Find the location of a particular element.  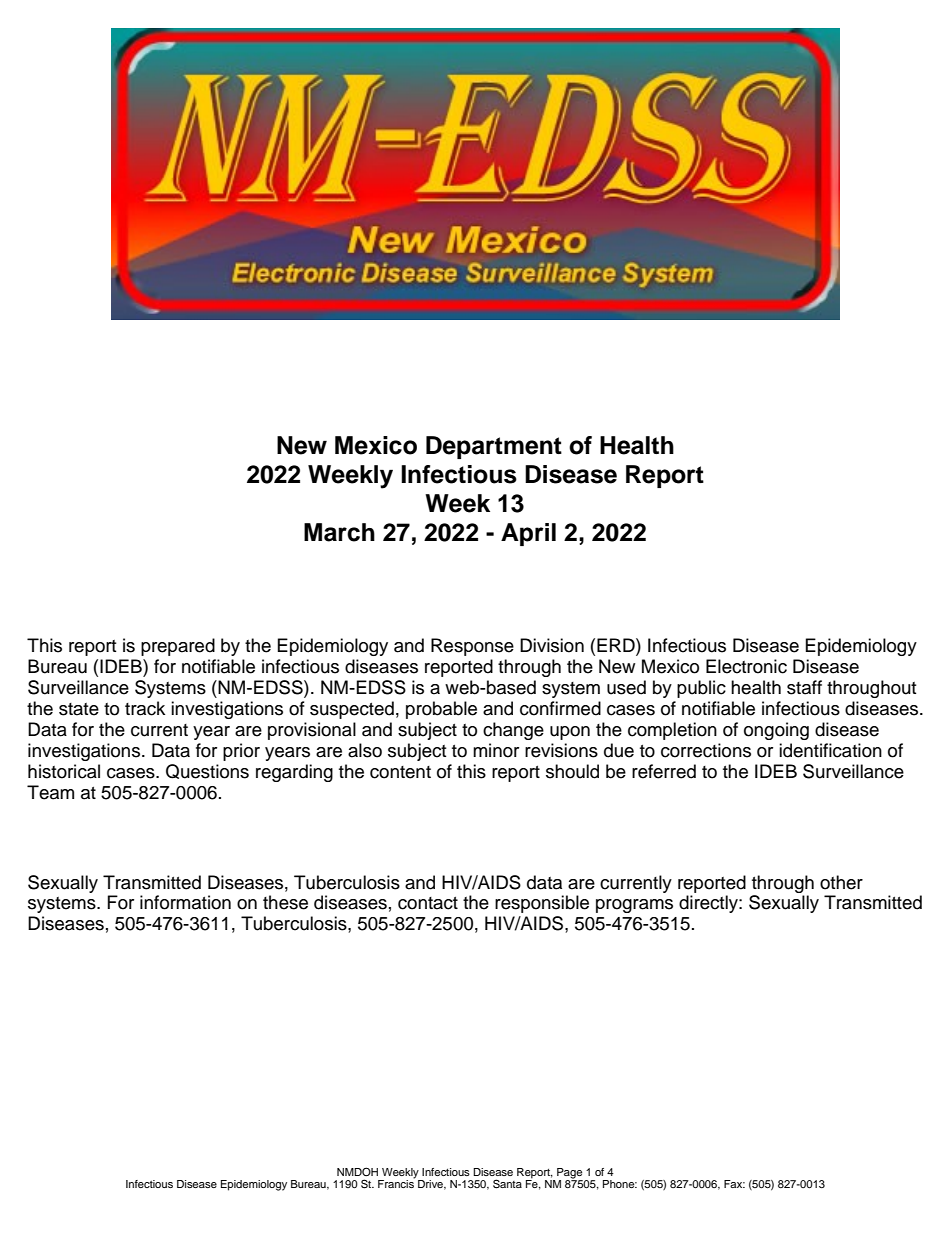

probable is located at coordinates (441, 710).
